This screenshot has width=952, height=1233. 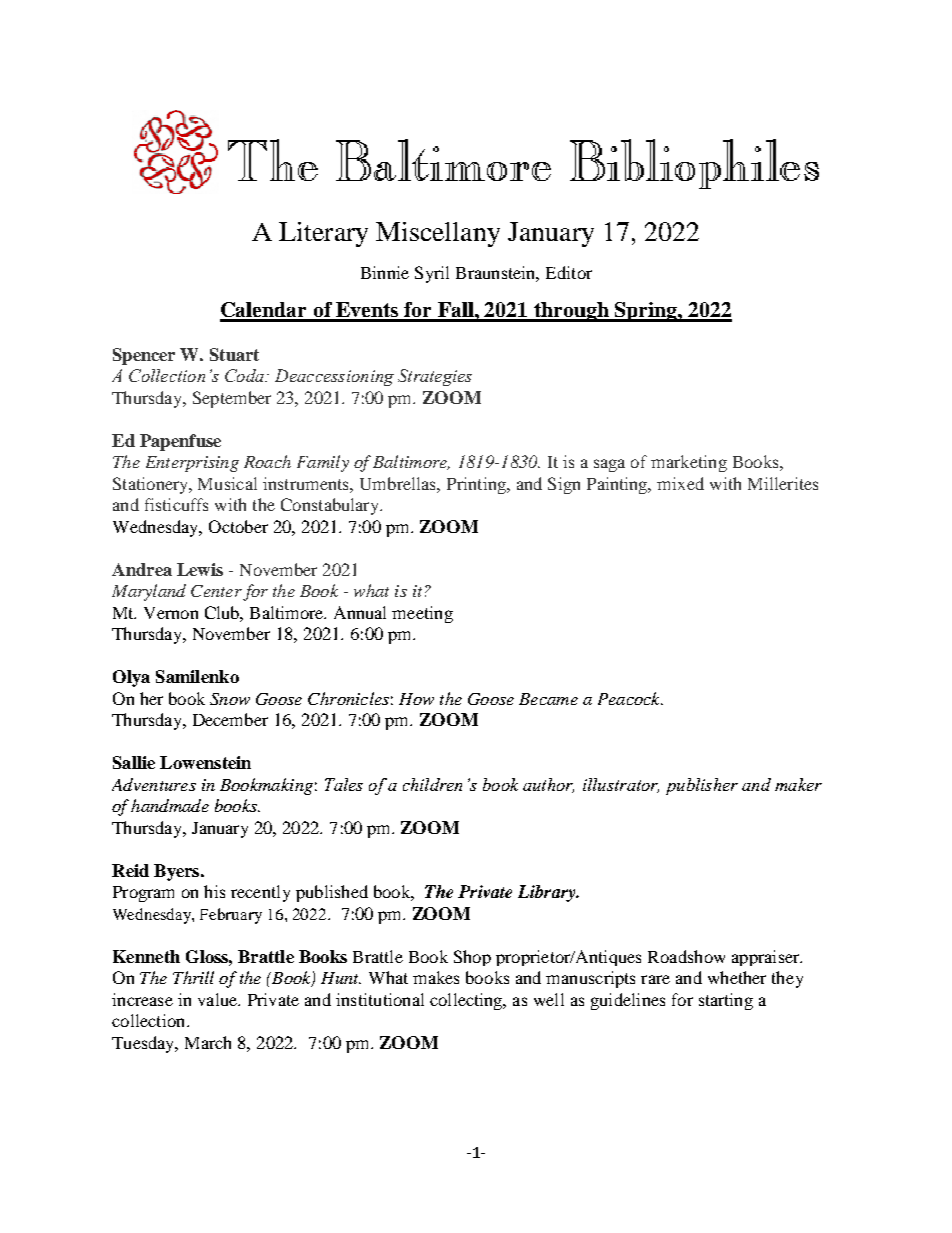 I want to click on Miscellany, so click(x=438, y=234).
